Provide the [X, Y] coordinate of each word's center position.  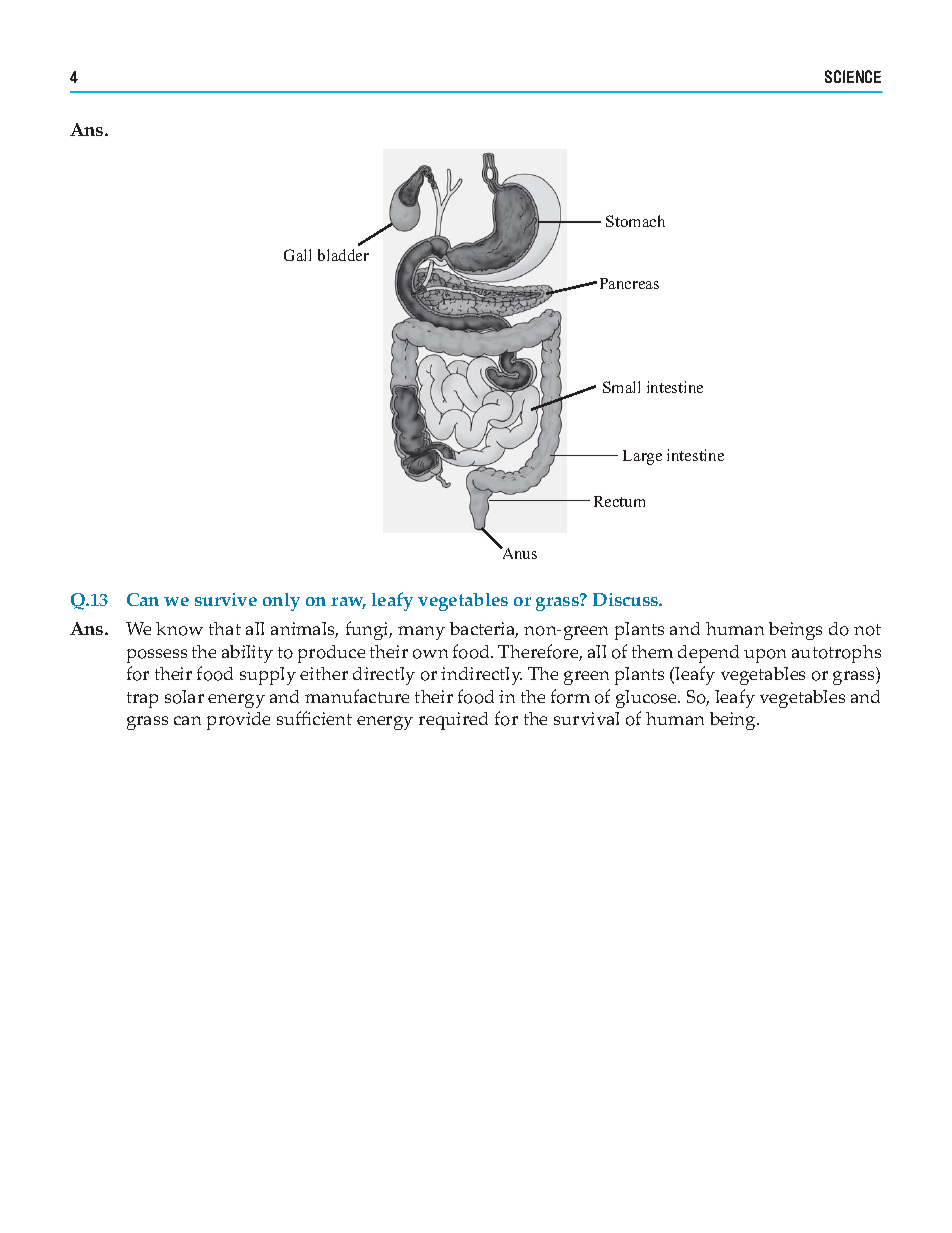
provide [238, 721]
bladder [343, 255]
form [570, 696]
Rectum [619, 501]
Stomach [635, 221]
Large [642, 457]
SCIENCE [853, 76]
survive [226, 599]
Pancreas [629, 283]
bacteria [484, 630]
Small [621, 387]
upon [765, 656]
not [867, 630]
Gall [297, 255]
